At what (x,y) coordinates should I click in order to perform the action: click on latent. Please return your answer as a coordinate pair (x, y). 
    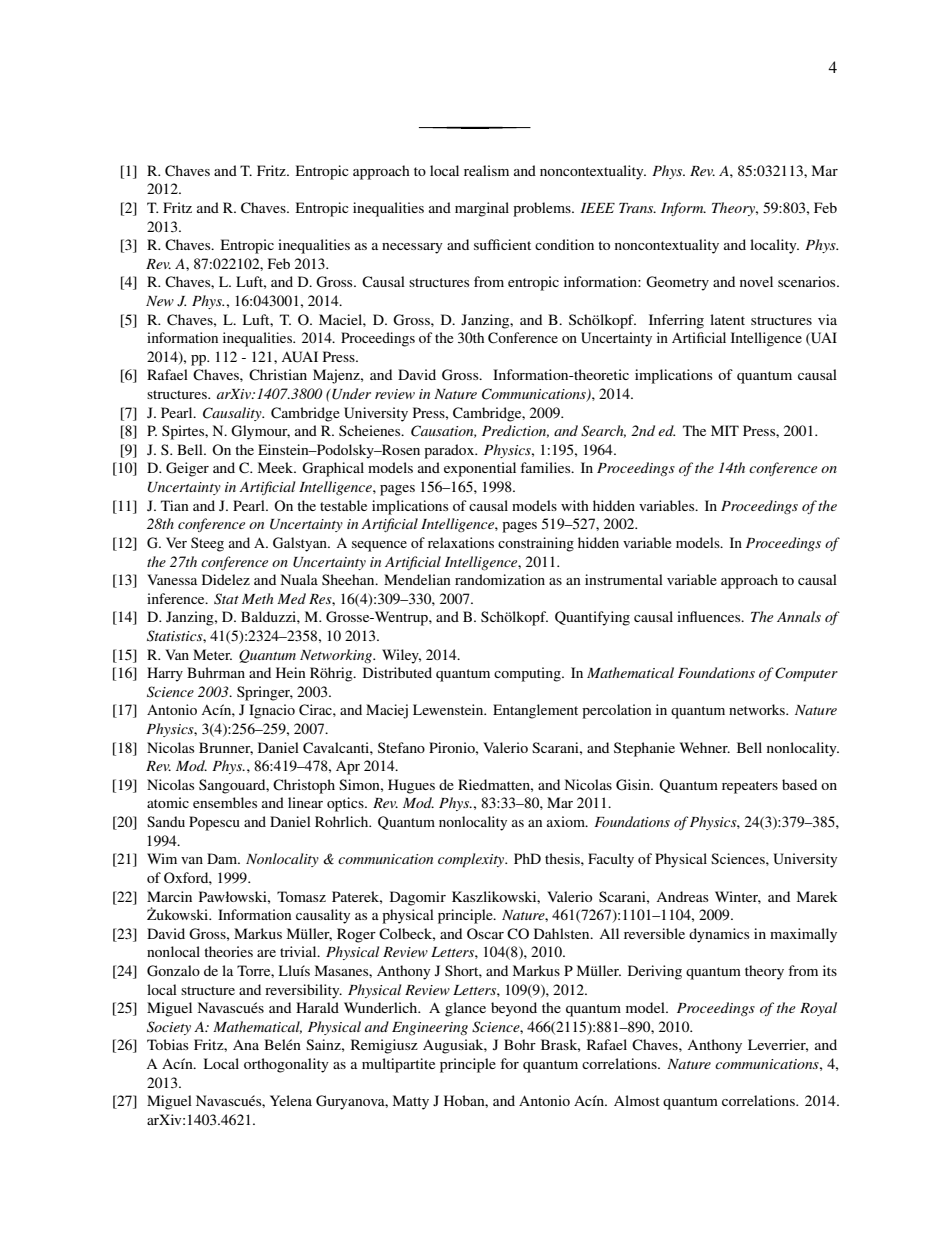
    Looking at the image, I should click on (727, 319).
